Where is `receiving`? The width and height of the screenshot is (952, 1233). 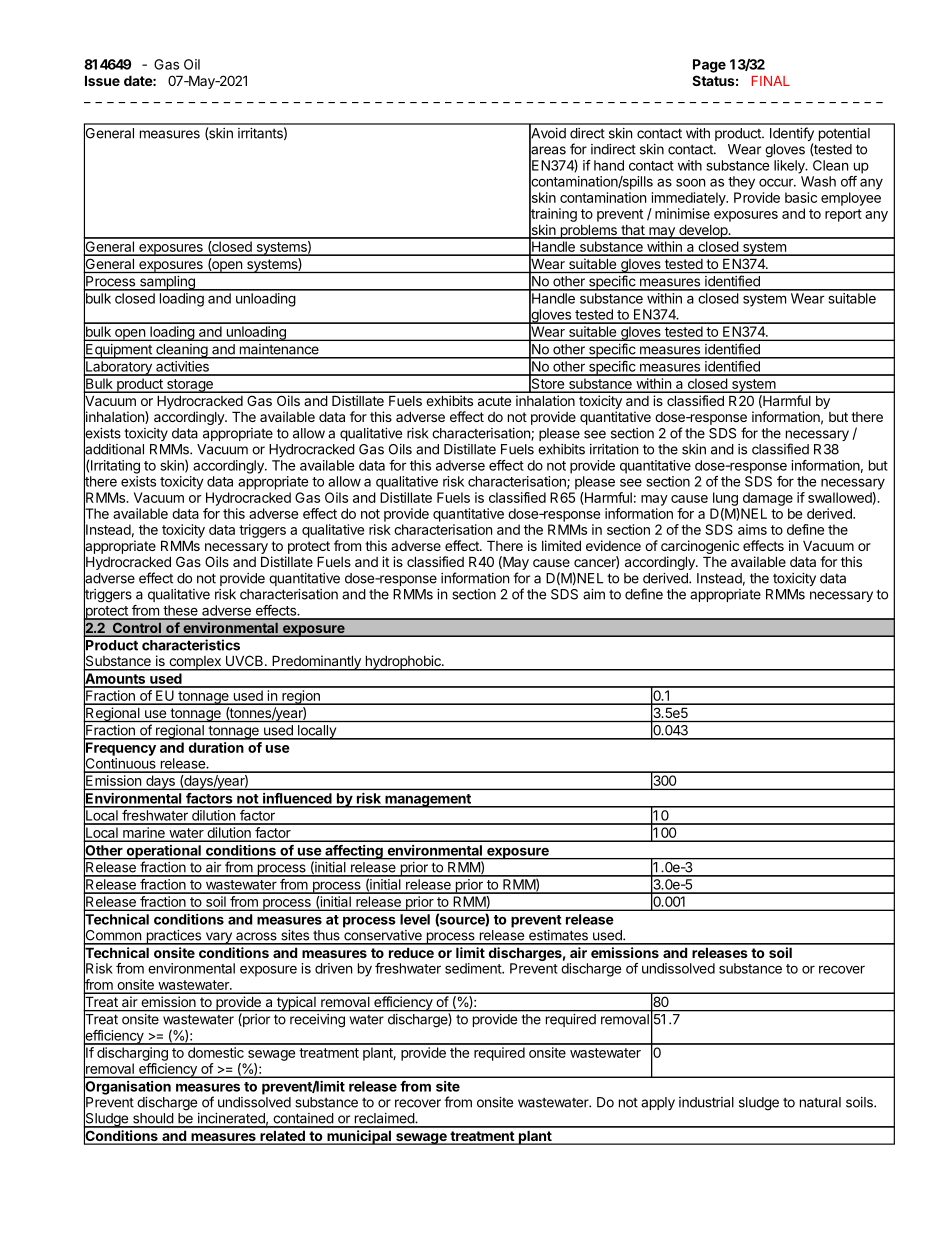
receiving is located at coordinates (317, 1020).
